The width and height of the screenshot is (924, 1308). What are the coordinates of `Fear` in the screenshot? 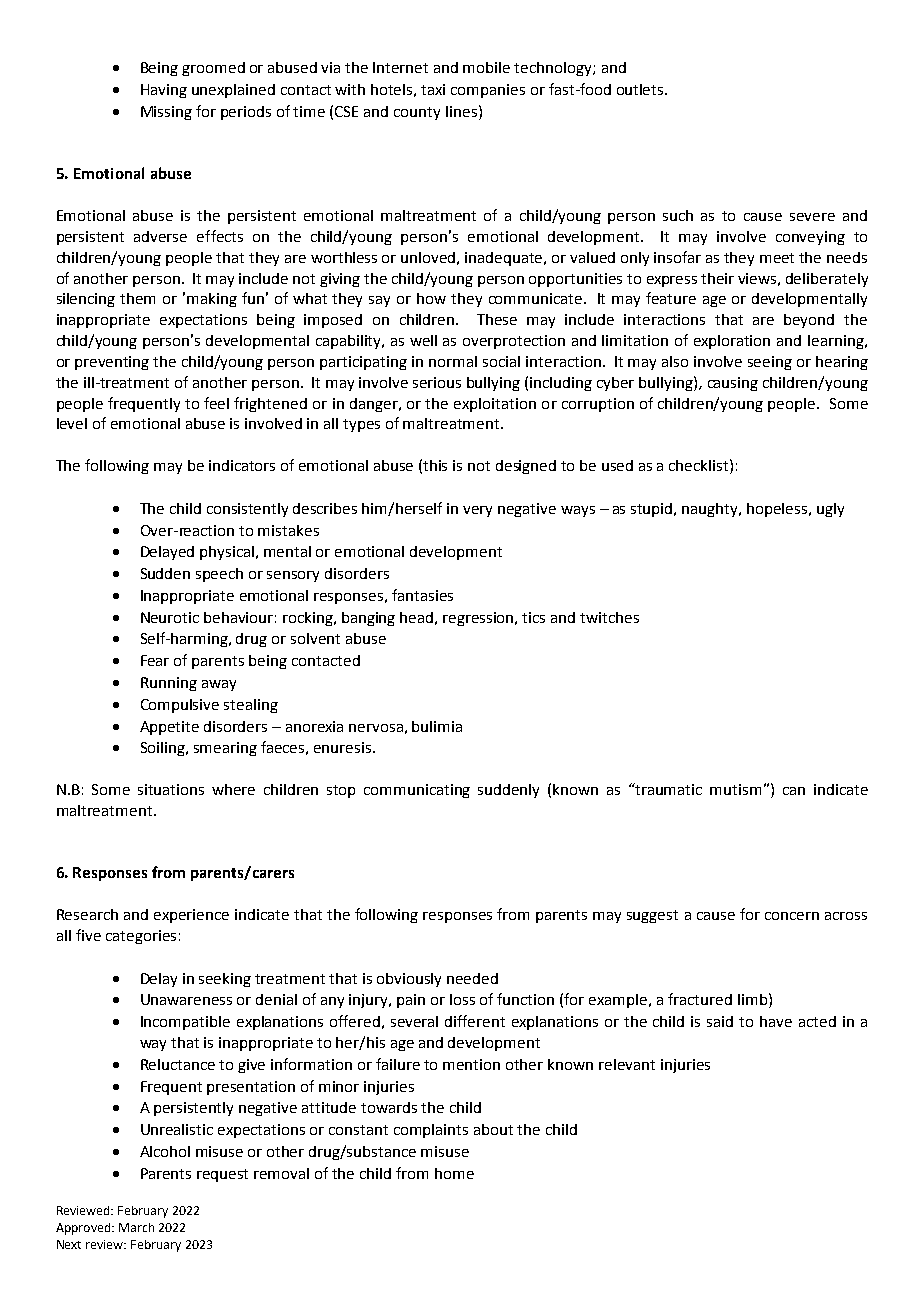 It's located at (155, 660).
